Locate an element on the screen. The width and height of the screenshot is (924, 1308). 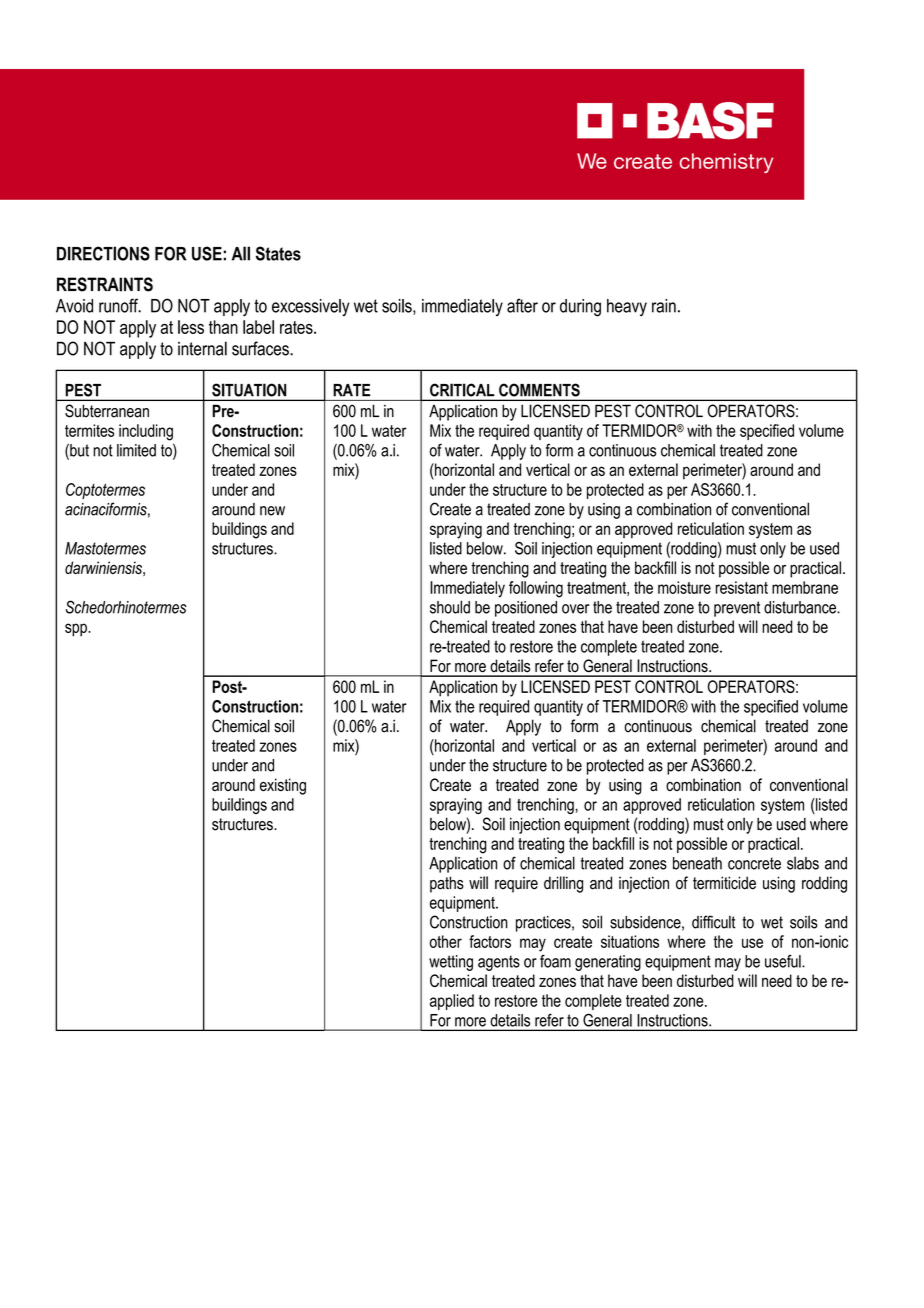
resistant is located at coordinates (742, 587).
